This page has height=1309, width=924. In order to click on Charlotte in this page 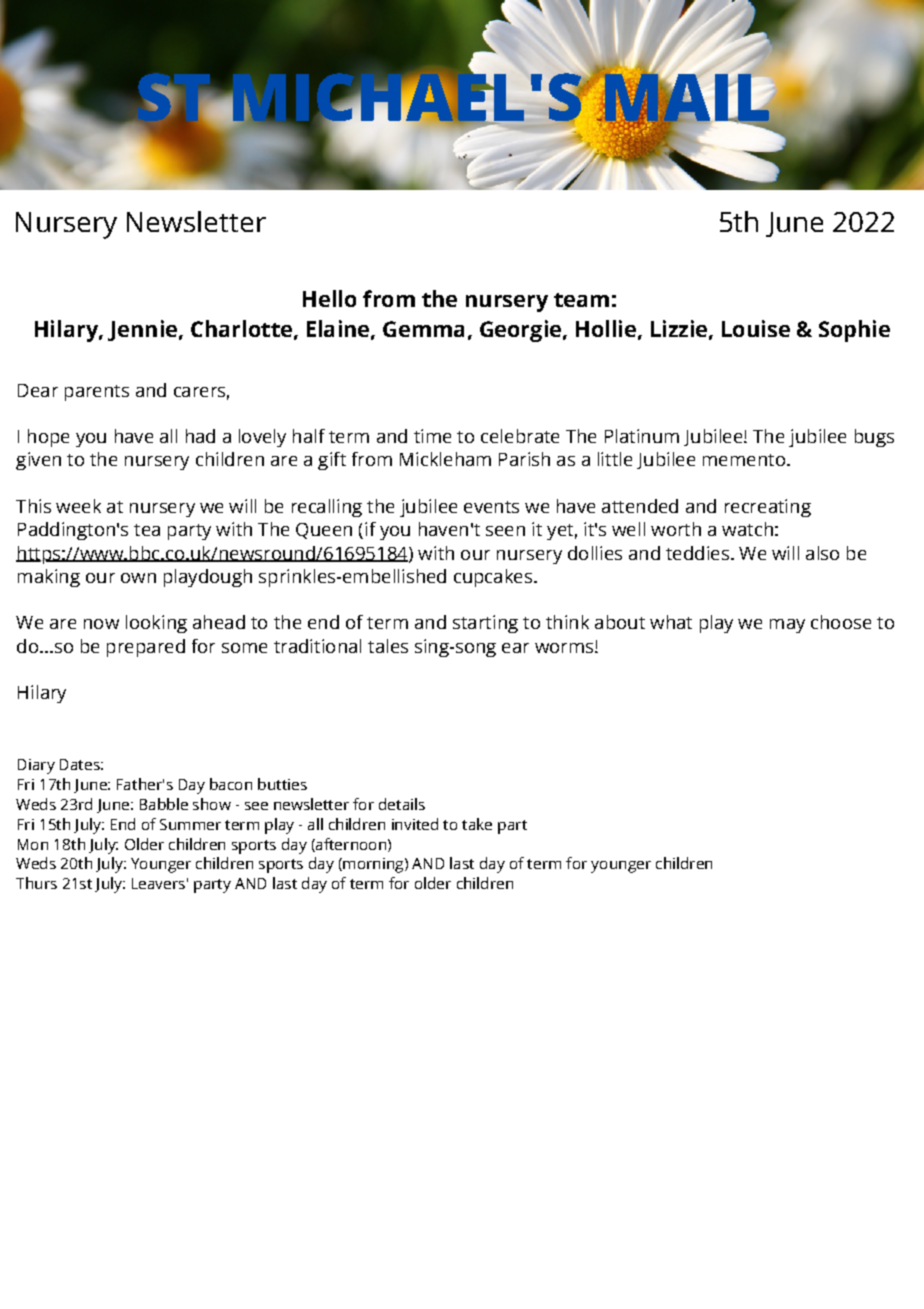, I will do `click(241, 328)`.
